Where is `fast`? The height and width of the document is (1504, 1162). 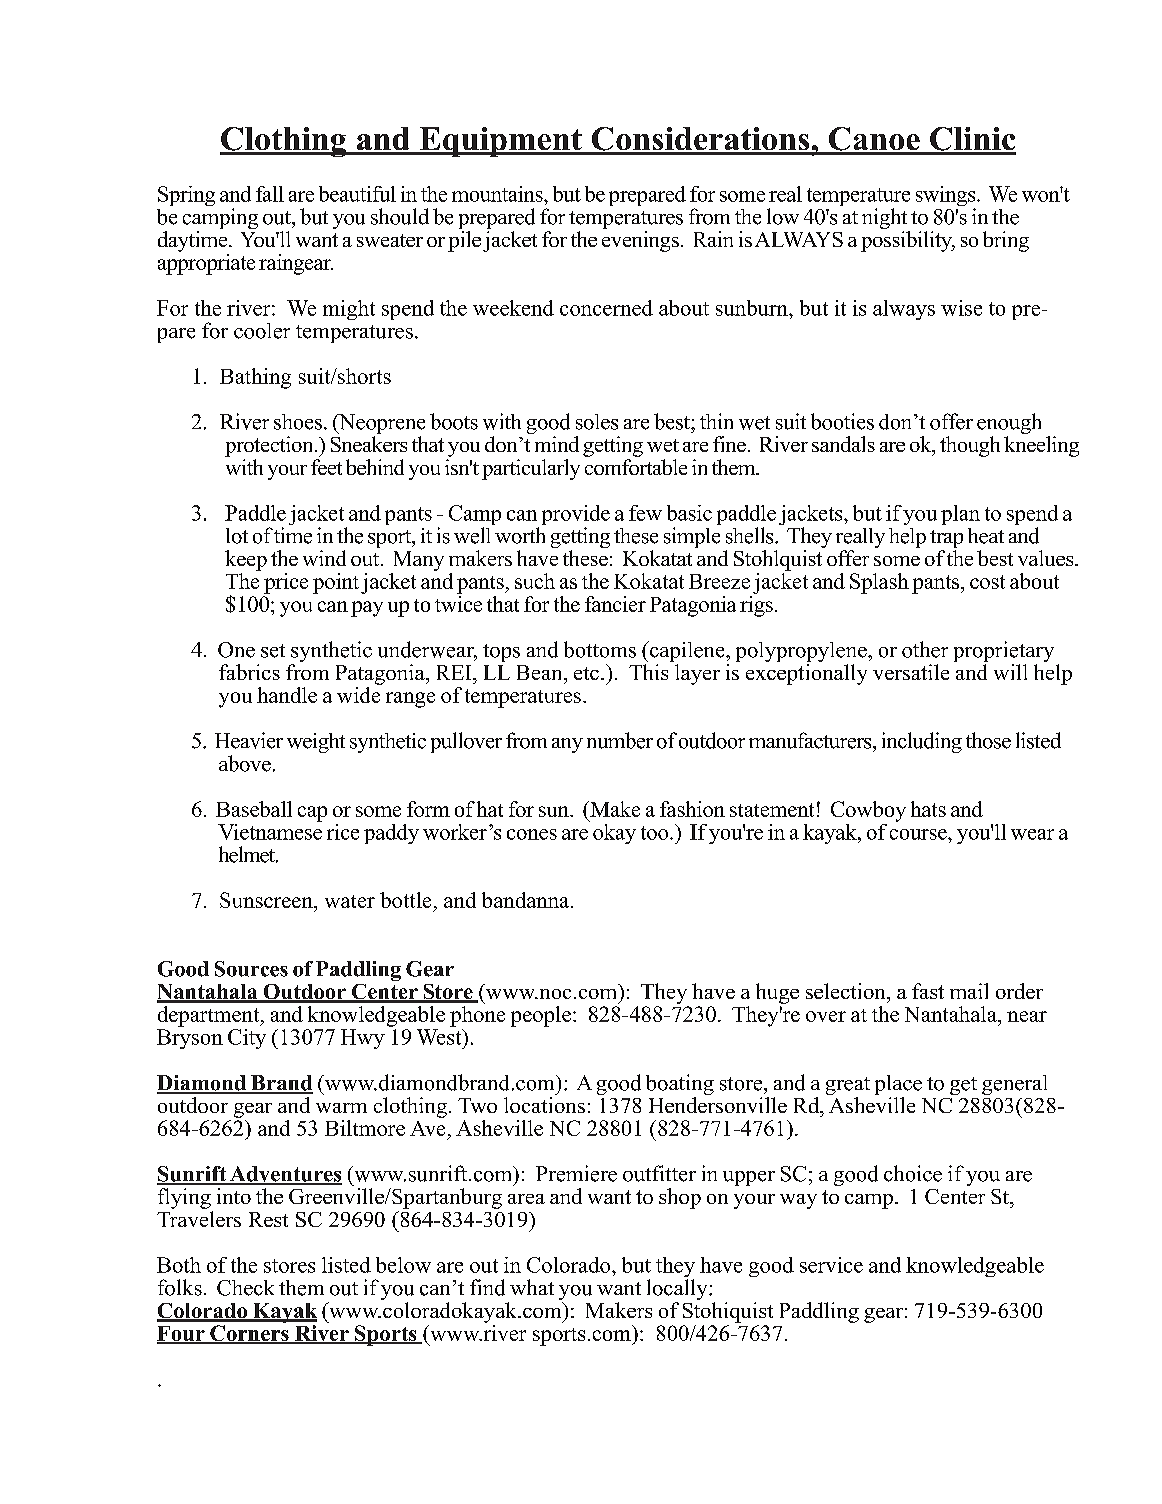 fast is located at coordinates (928, 991).
